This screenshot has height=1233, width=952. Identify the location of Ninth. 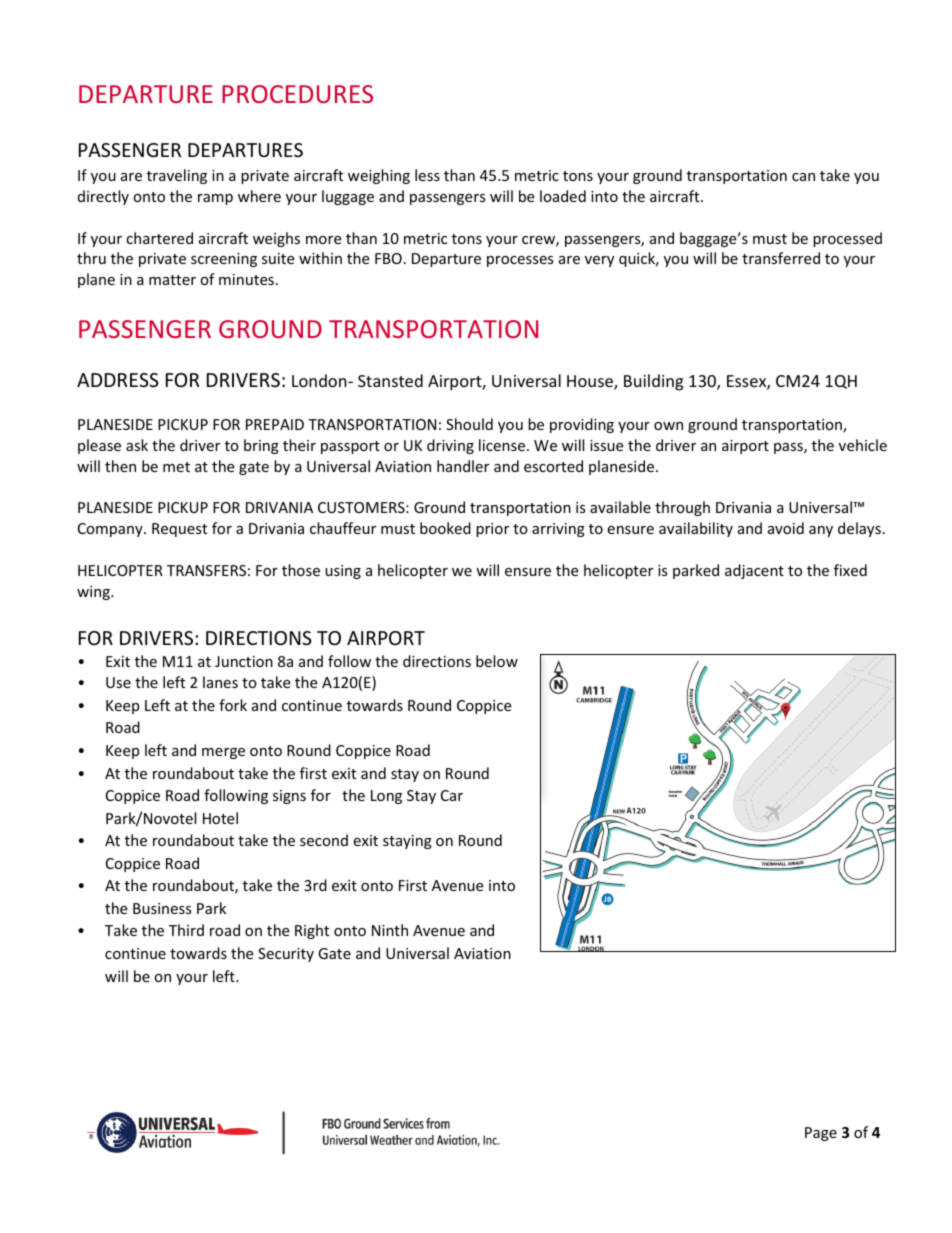
(390, 930).
